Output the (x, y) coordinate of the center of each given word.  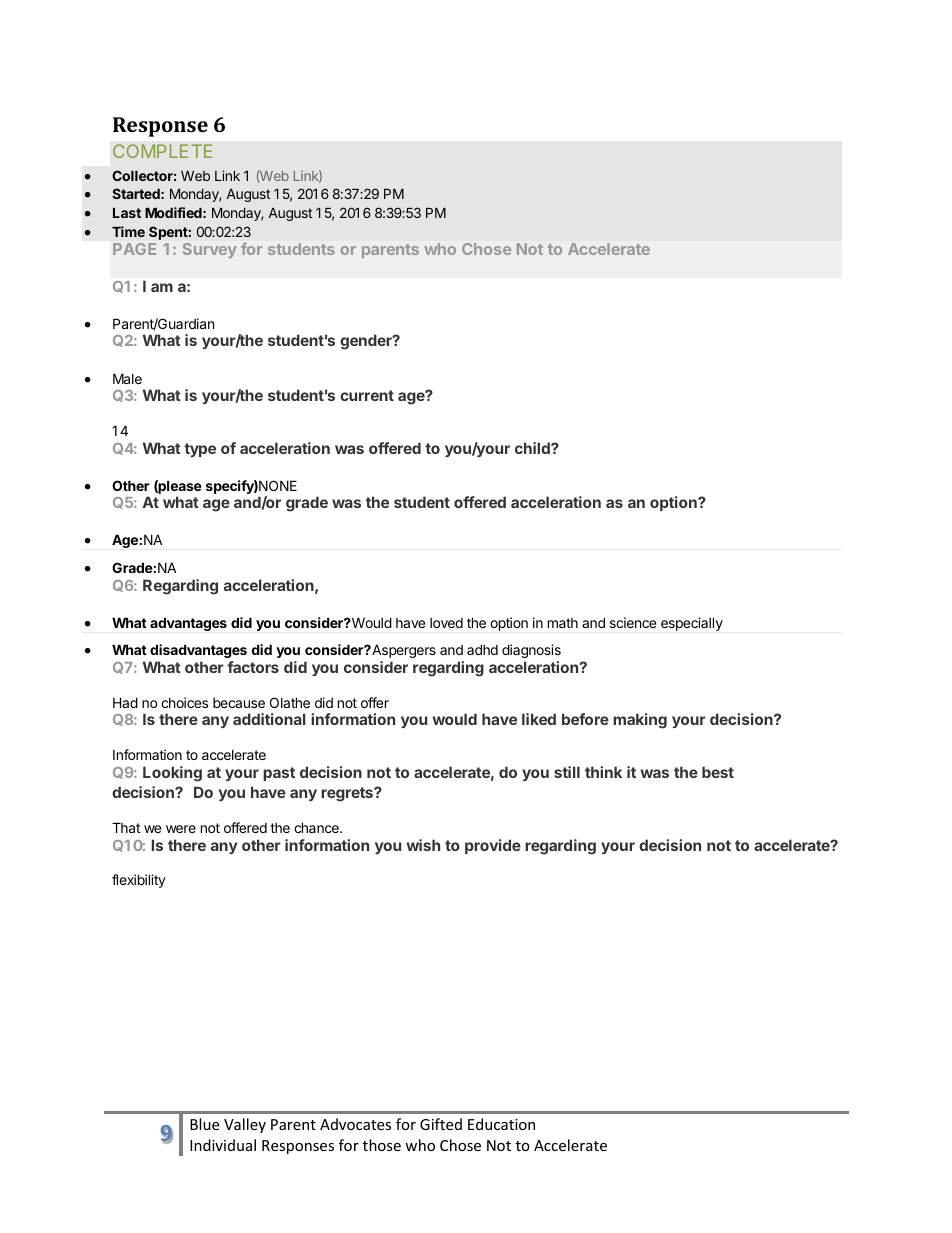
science (633, 622)
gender (367, 342)
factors (253, 667)
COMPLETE (162, 151)
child (533, 448)
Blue (204, 1124)
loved (446, 623)
